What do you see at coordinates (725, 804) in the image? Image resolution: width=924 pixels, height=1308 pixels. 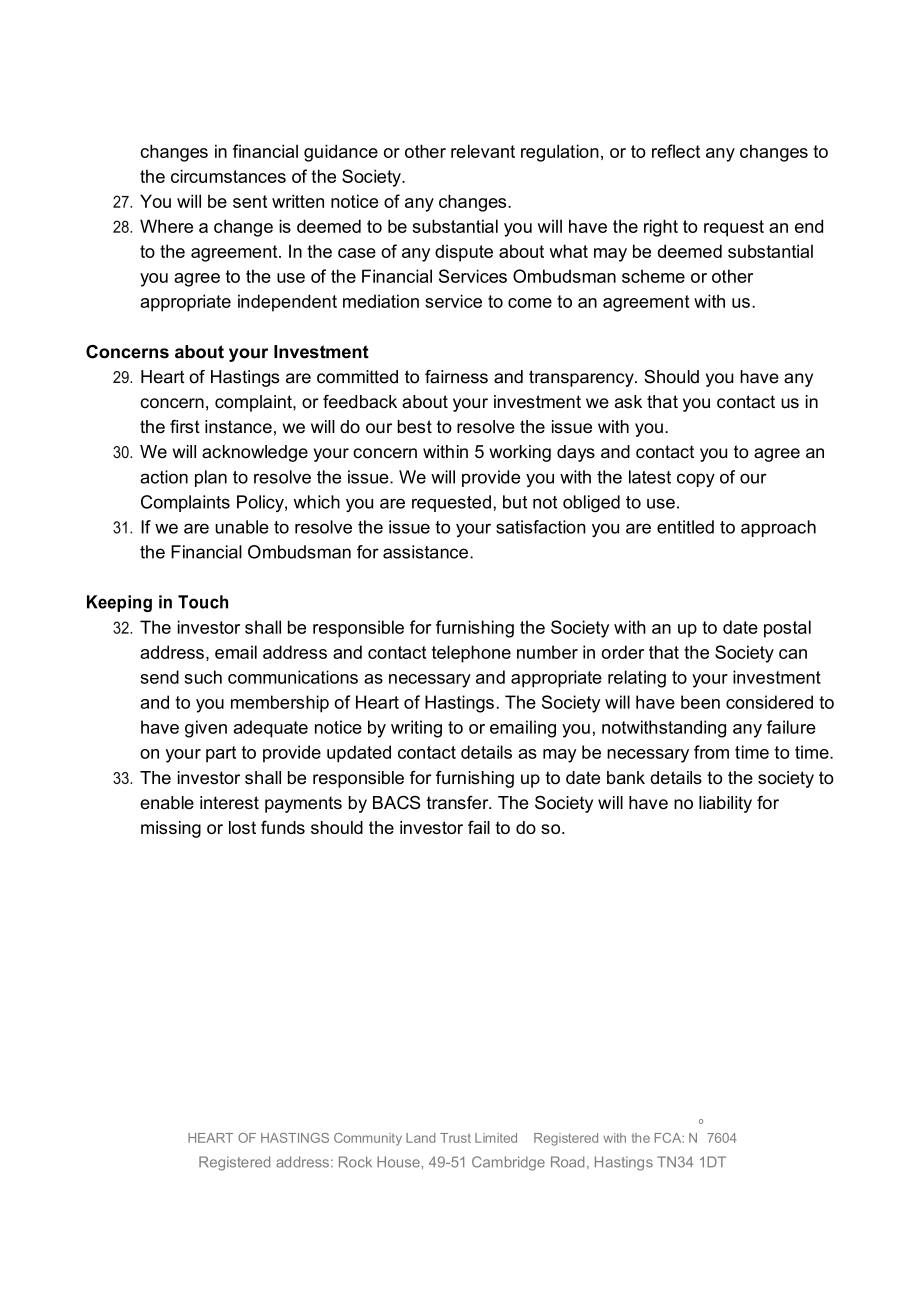 I see `liability` at bounding box center [725, 804].
